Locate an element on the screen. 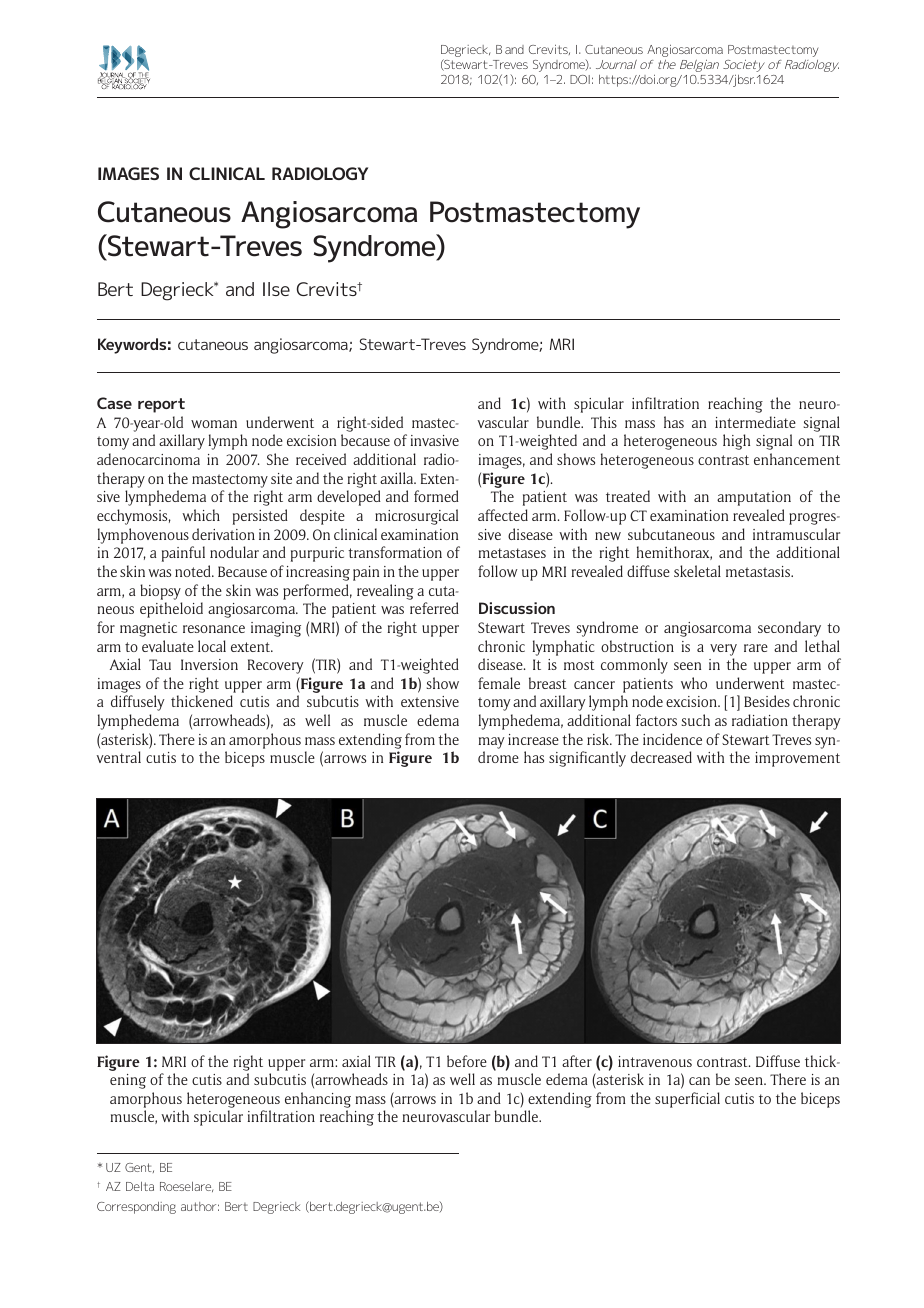 The height and width of the screenshot is (1308, 924). radiation is located at coordinates (760, 720).
